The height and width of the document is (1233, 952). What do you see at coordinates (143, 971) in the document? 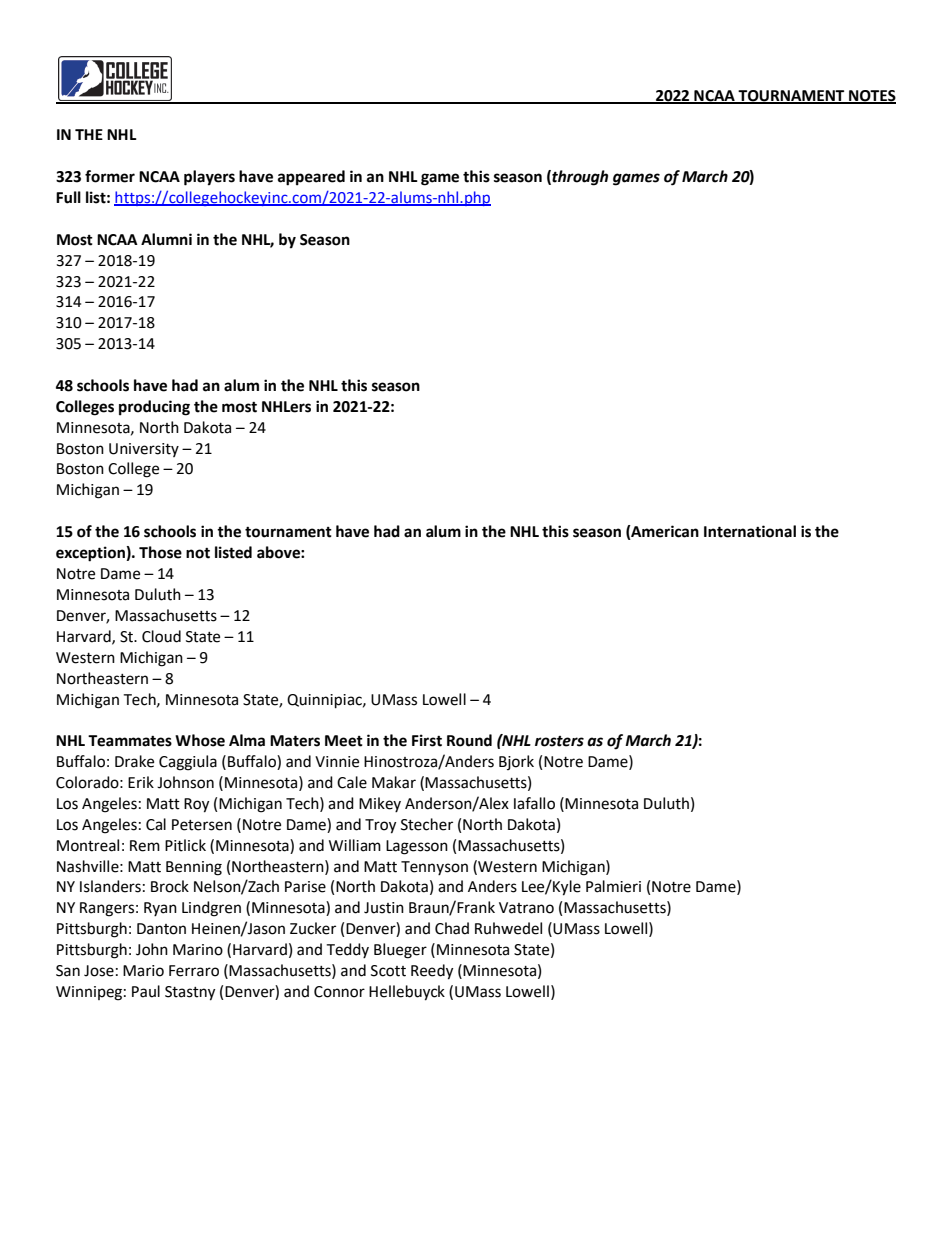
I see `Mario` at bounding box center [143, 971].
